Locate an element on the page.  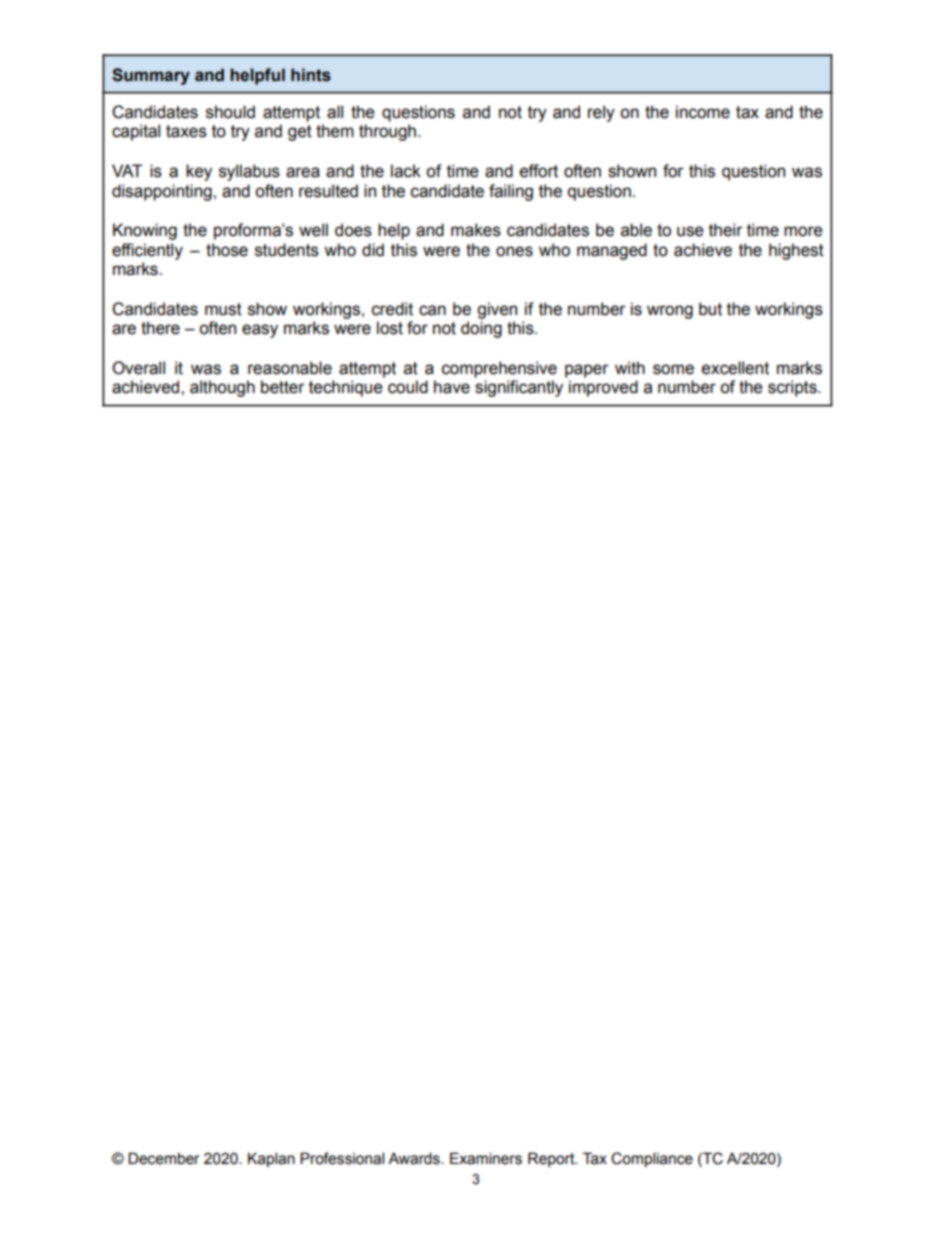
through is located at coordinates (387, 132).
